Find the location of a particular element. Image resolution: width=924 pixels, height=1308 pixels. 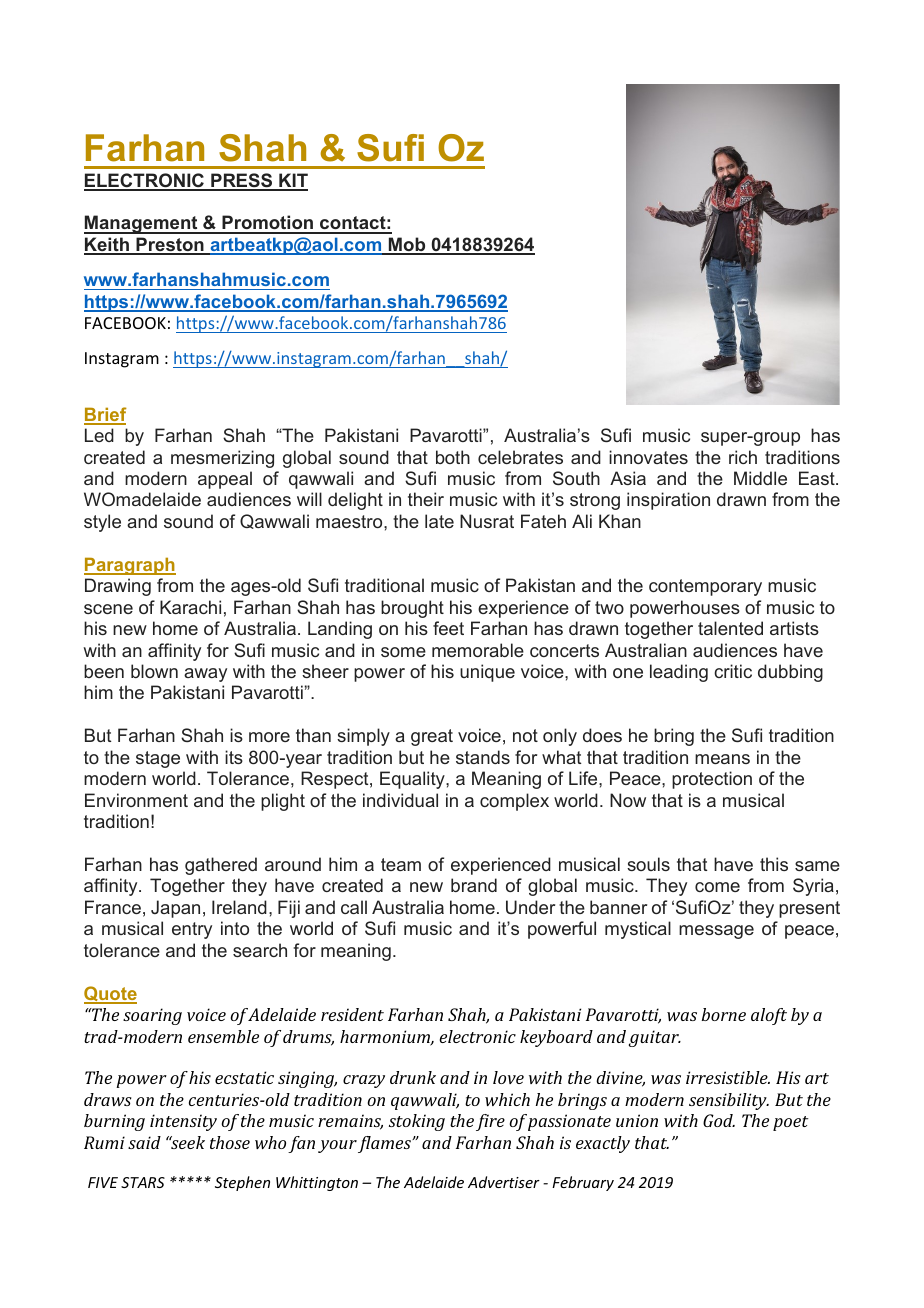

appeal is located at coordinates (225, 480).
